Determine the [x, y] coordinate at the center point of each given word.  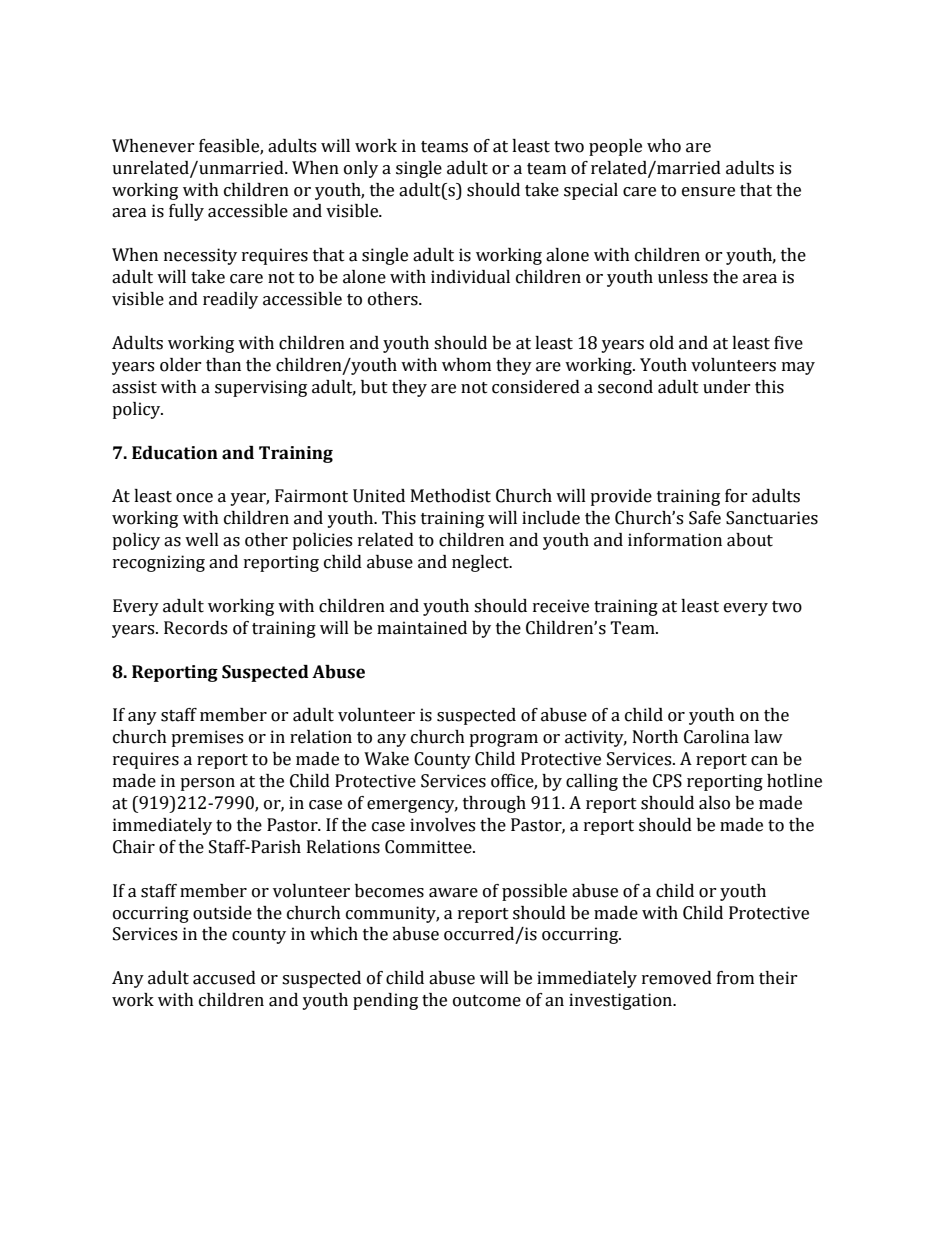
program [503, 740]
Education [175, 453]
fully [186, 212]
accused [224, 978]
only [361, 169]
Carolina [717, 737]
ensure [708, 192]
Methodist [451, 496]
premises [207, 738]
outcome [487, 1001]
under [727, 387]
